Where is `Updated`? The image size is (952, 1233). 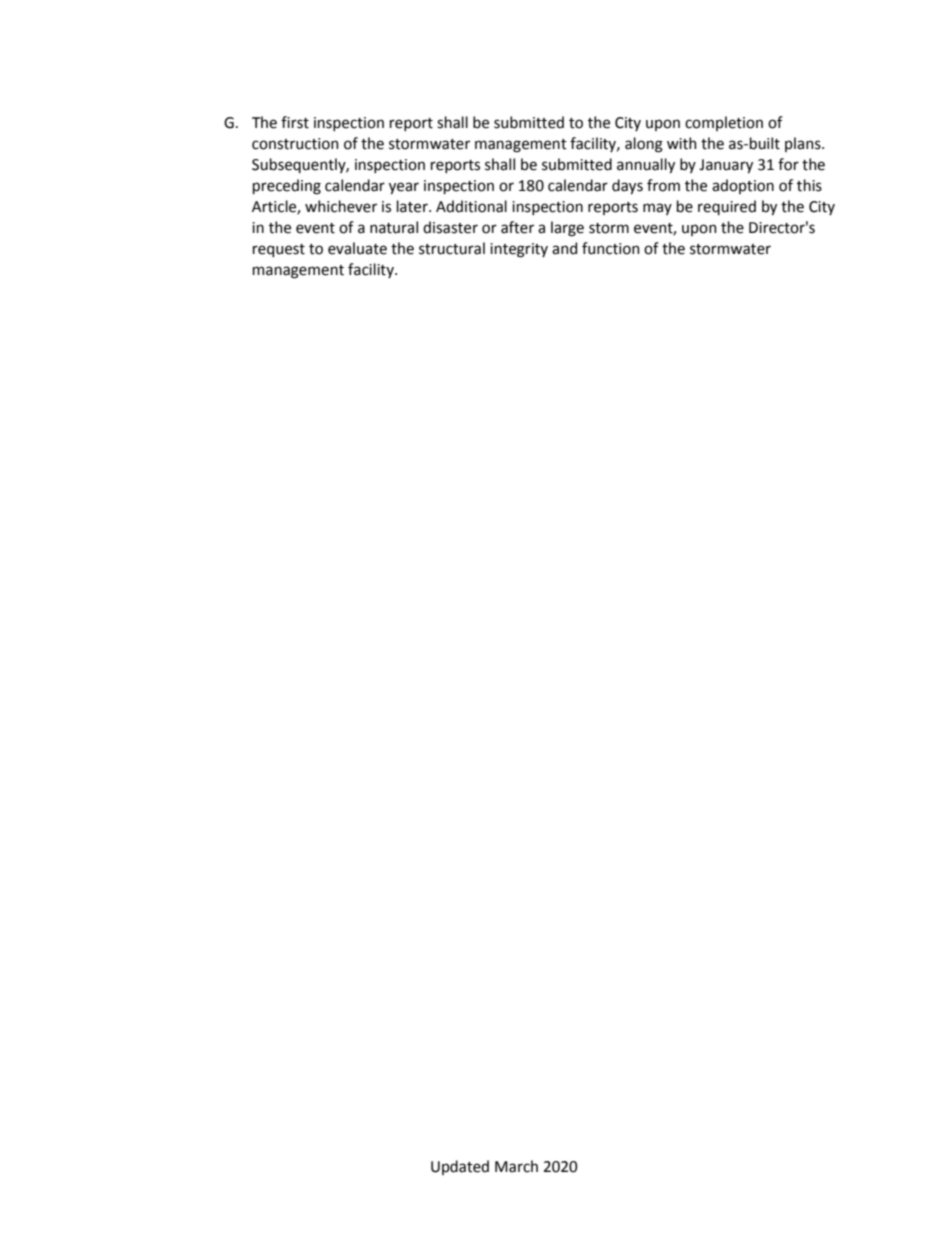 Updated is located at coordinates (460, 1167).
